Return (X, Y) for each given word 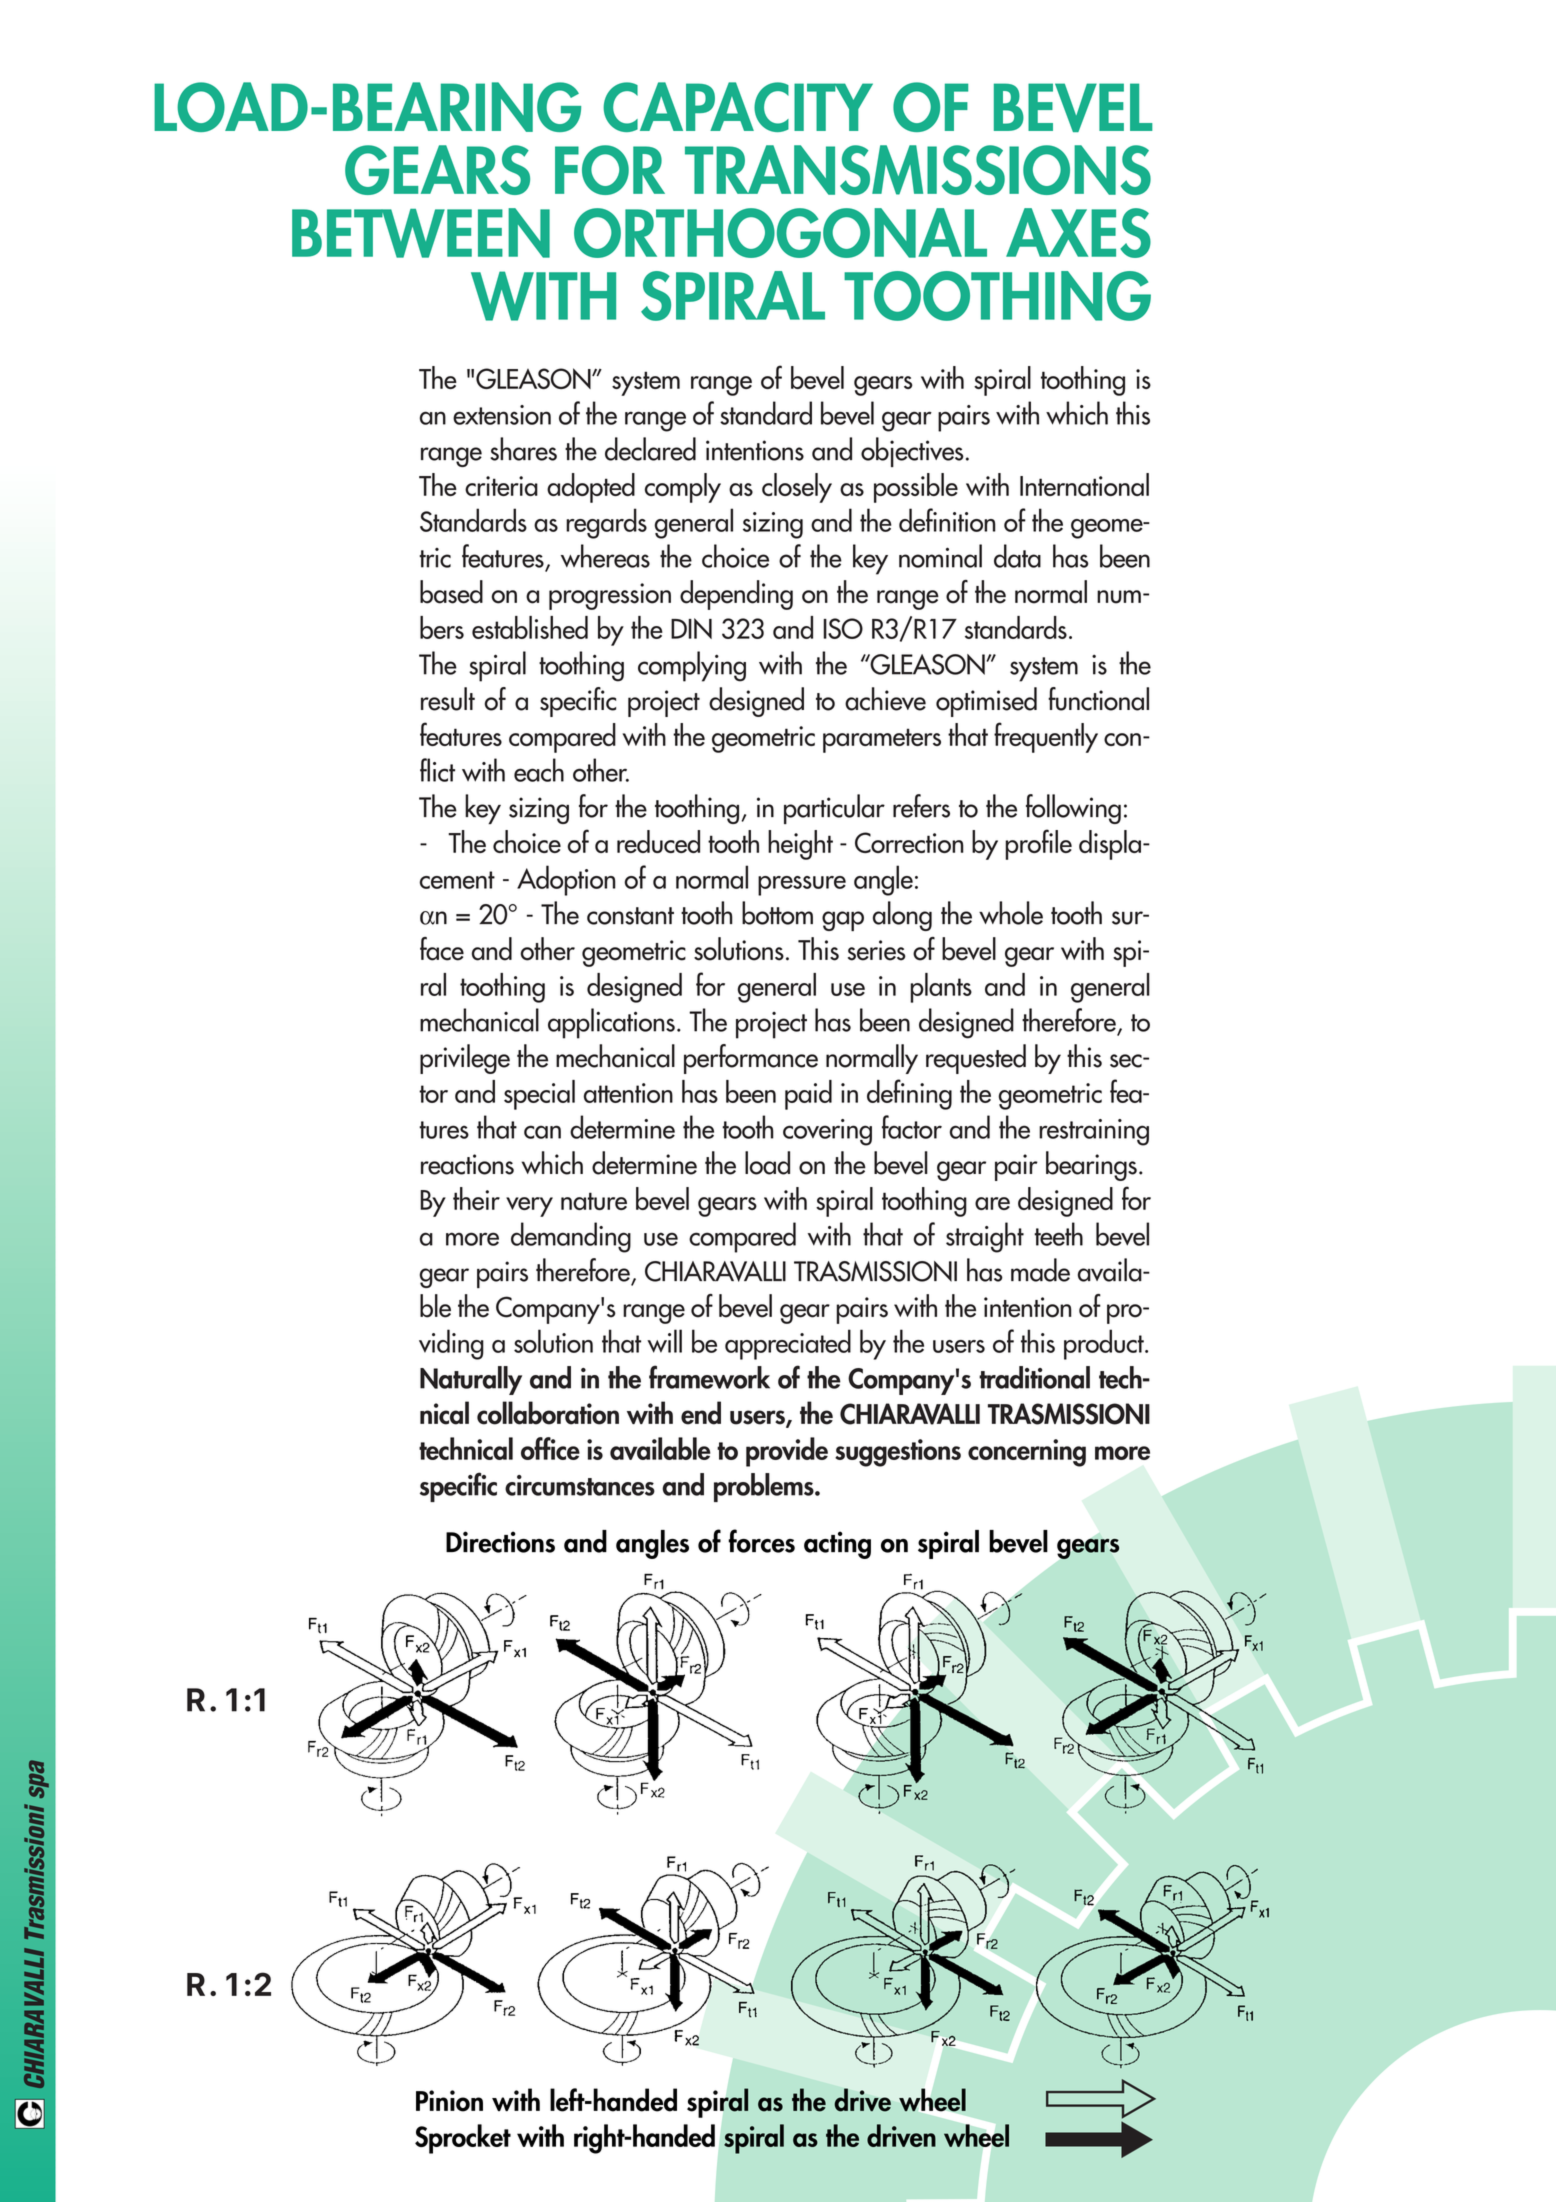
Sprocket (463, 2139)
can (542, 1132)
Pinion (449, 2101)
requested (976, 1059)
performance (751, 1059)
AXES (1078, 233)
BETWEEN (421, 233)
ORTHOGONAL (780, 233)
